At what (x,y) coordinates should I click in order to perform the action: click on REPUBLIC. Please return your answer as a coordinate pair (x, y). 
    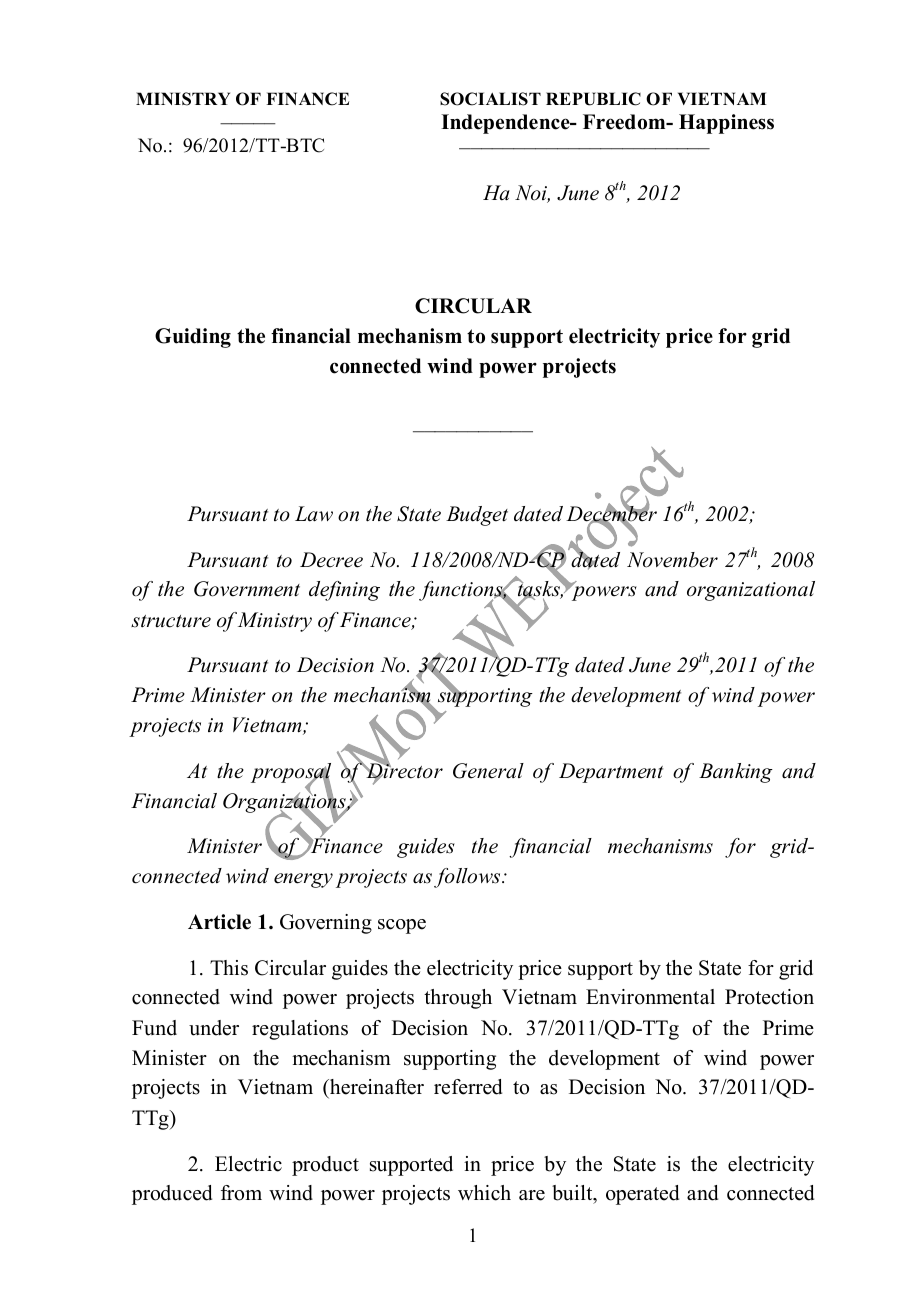
    Looking at the image, I should click on (593, 99).
